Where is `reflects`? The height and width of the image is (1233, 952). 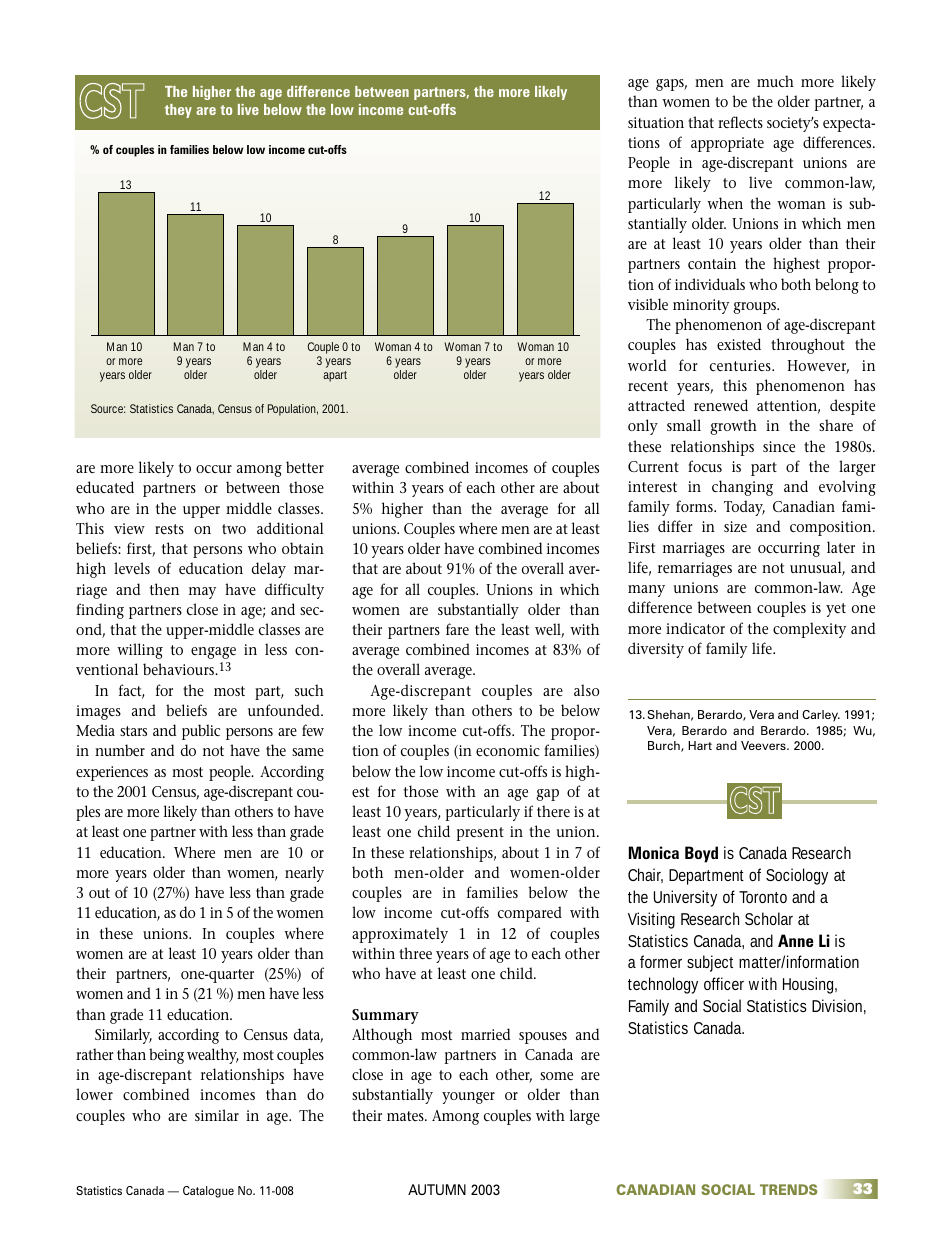 reflects is located at coordinates (740, 122).
